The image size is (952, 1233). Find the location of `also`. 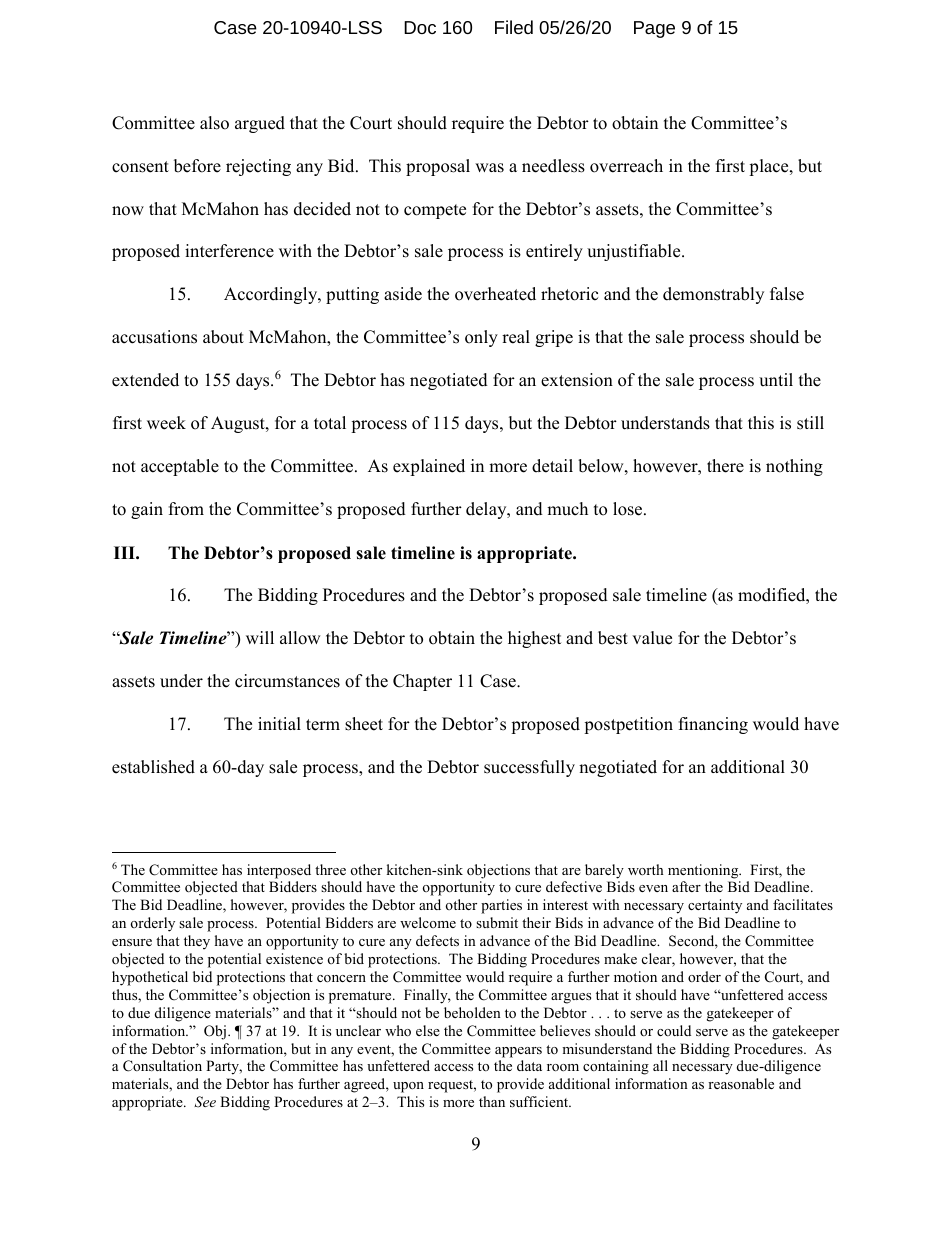

also is located at coordinates (214, 123).
